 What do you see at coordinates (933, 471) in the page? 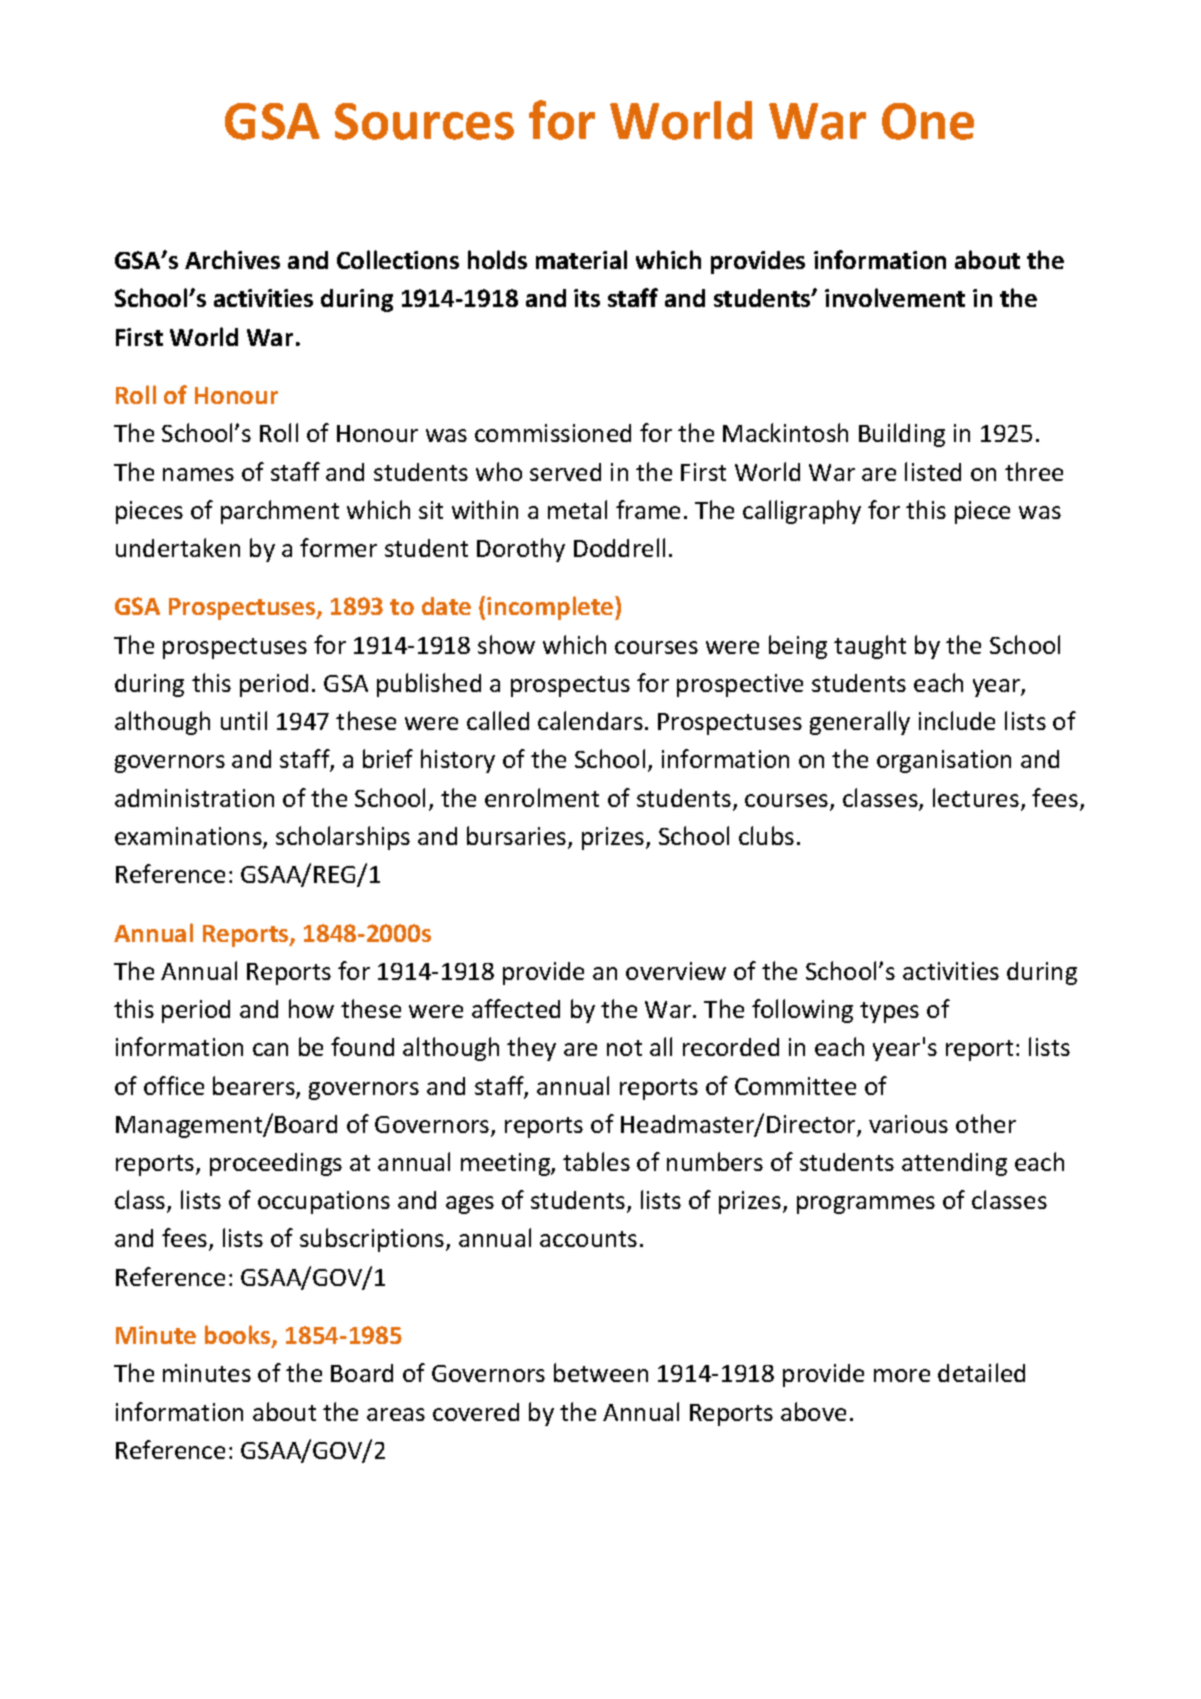
I see `listed` at bounding box center [933, 471].
